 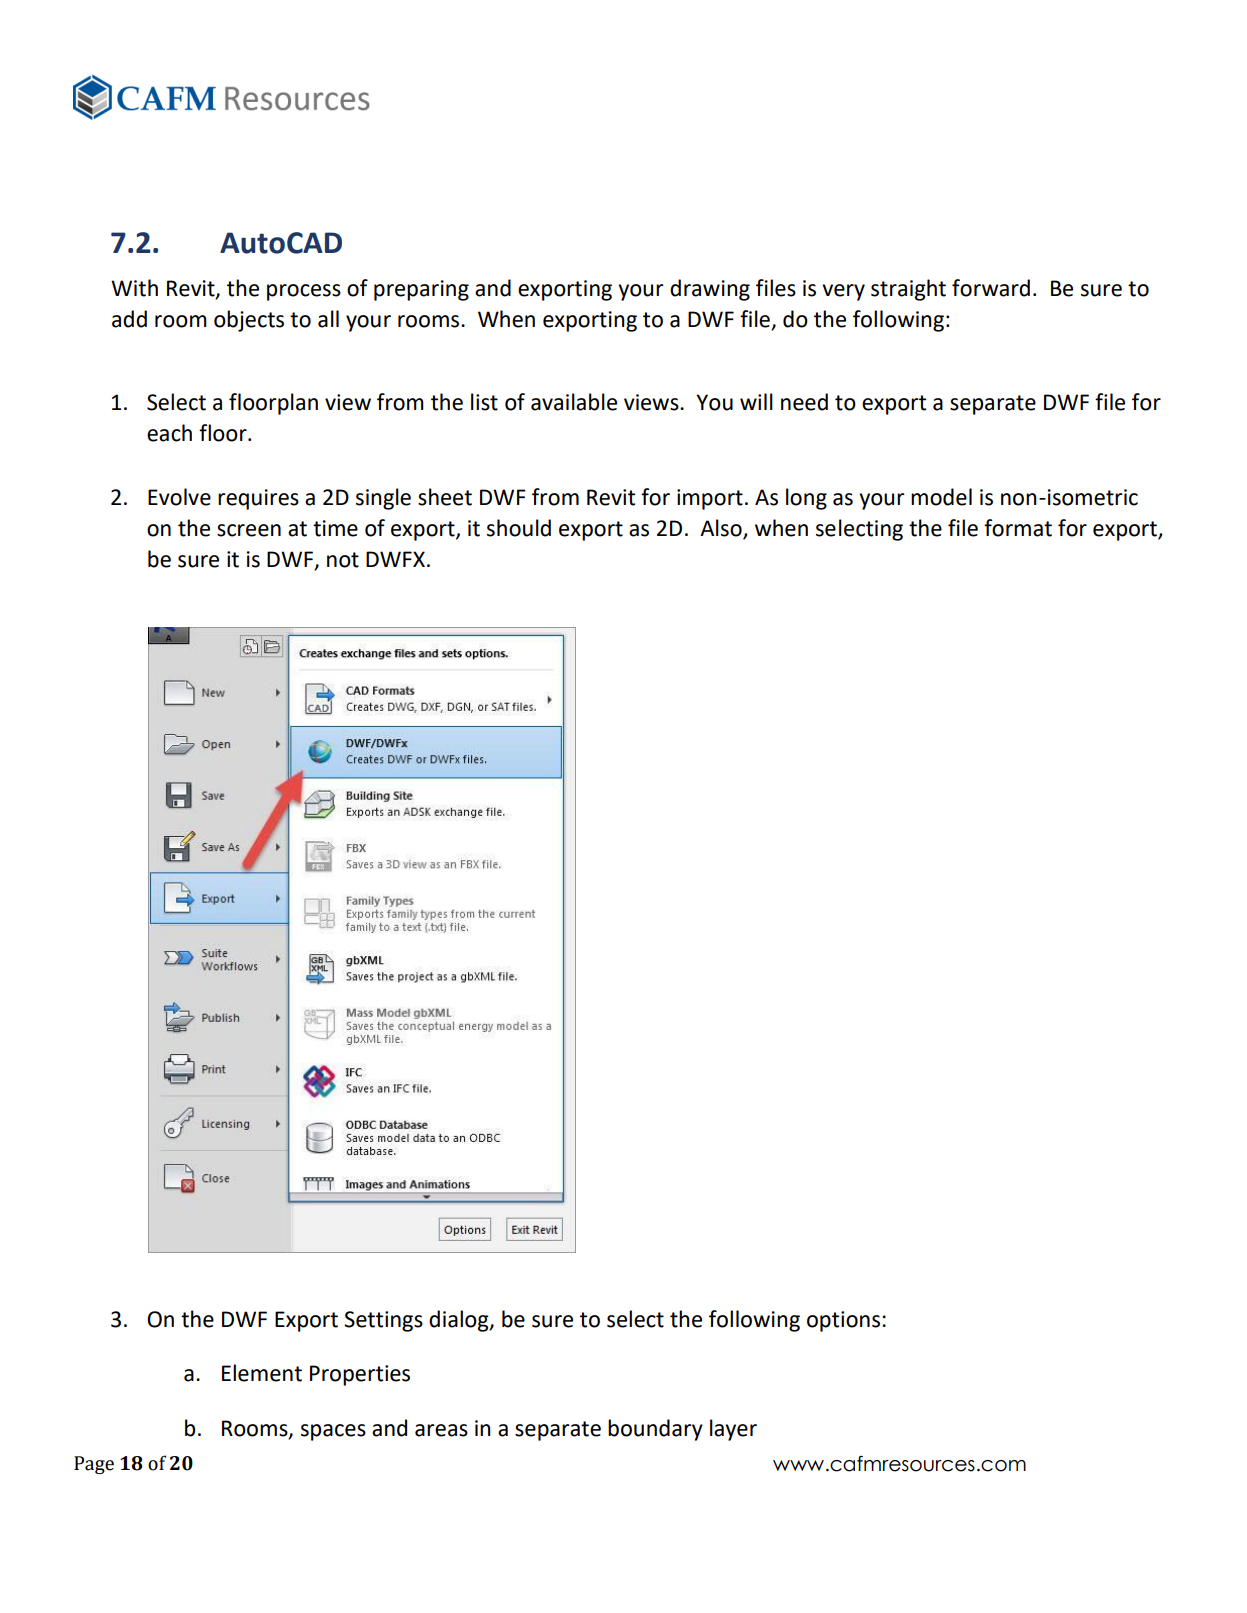 I want to click on layer, so click(x=733, y=1430).
